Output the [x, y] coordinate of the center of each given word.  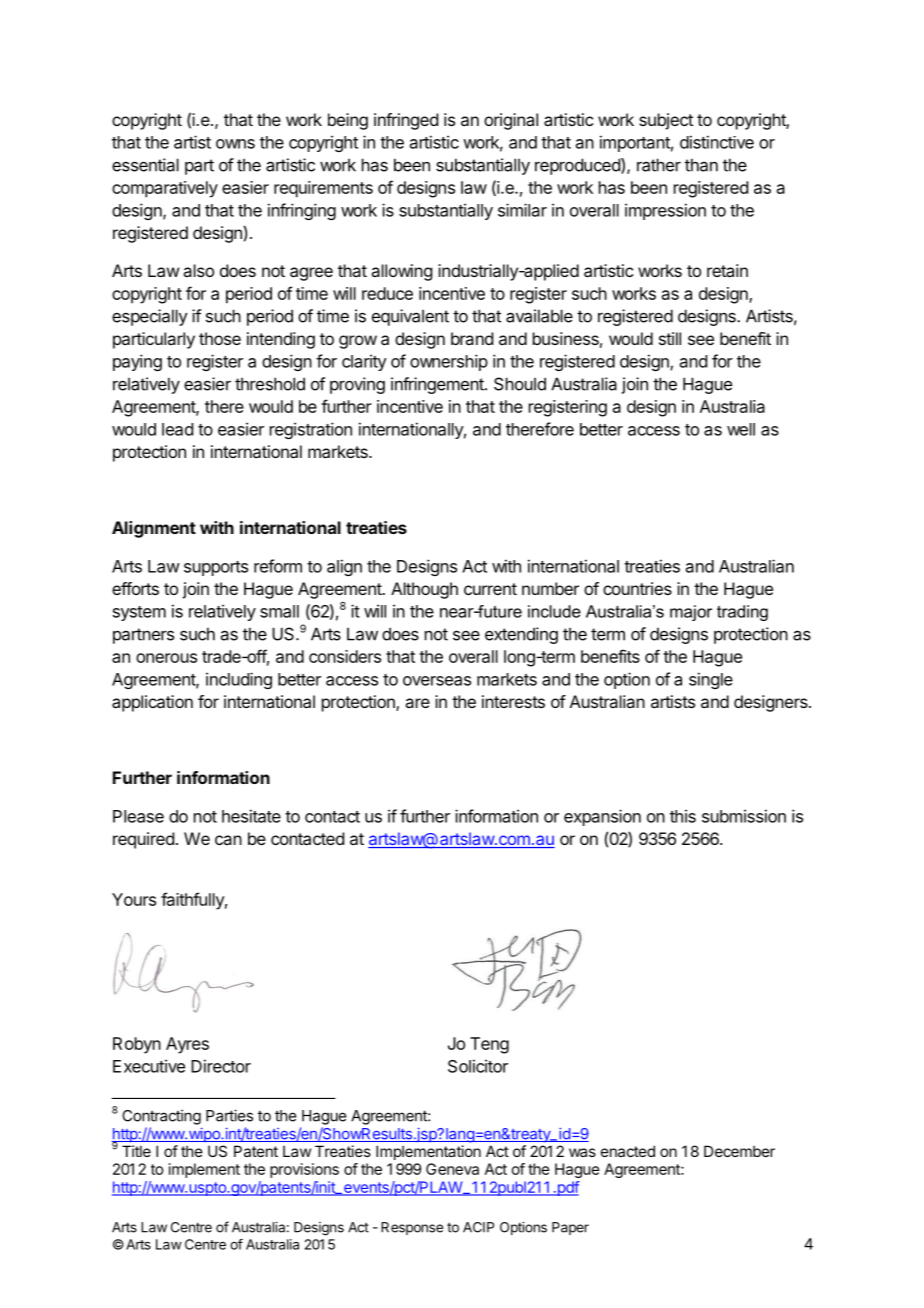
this [683, 816]
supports [216, 568]
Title [136, 1151]
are [417, 703]
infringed [406, 121]
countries [637, 588]
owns [235, 144]
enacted [628, 1151]
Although [424, 590]
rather [659, 165]
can [228, 840]
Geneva [452, 1169]
